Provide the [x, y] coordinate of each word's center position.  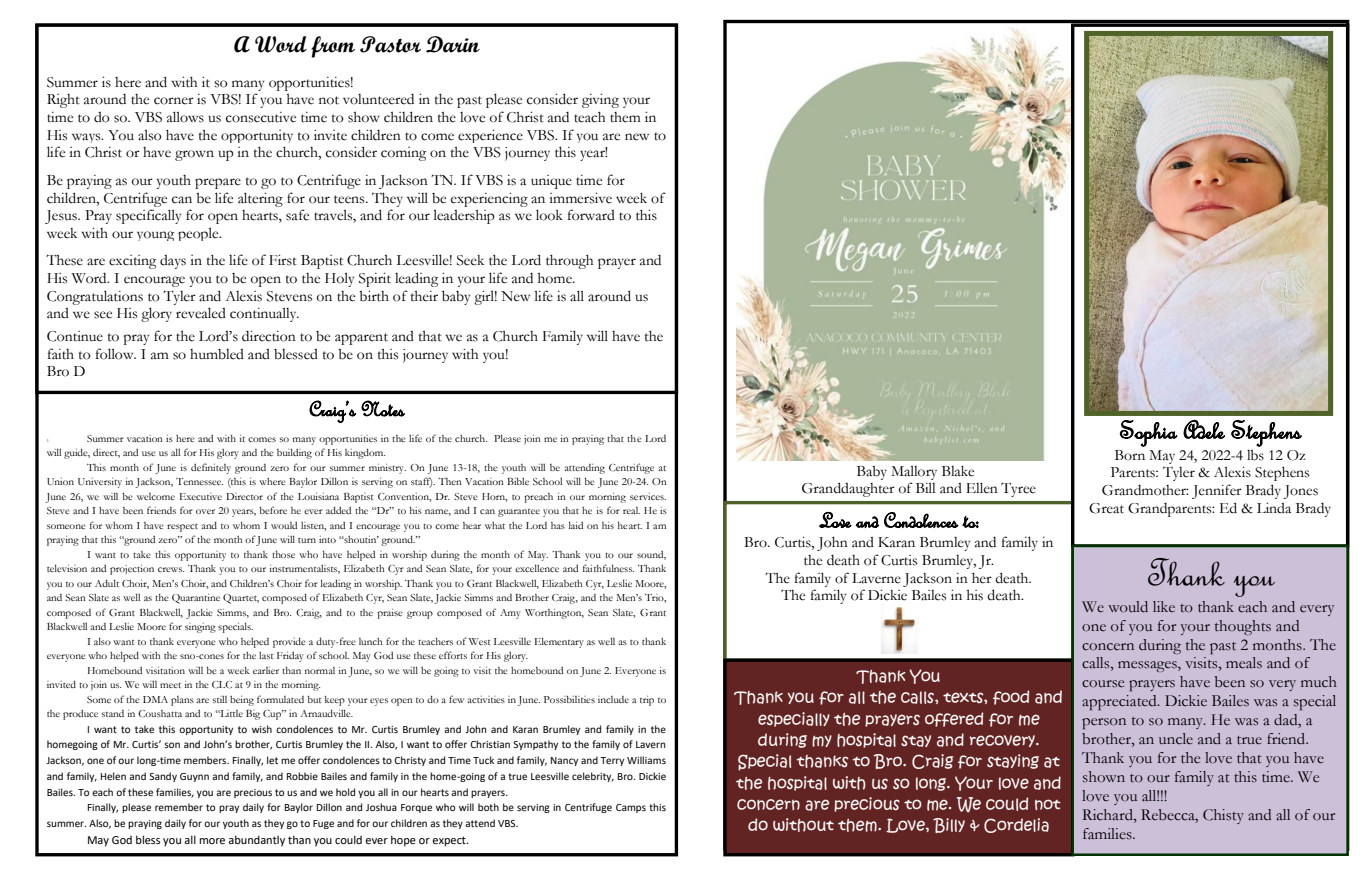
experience [490, 136]
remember [179, 807]
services [648, 496]
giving [600, 100]
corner [174, 101]
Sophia [1149, 433]
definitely [211, 468]
